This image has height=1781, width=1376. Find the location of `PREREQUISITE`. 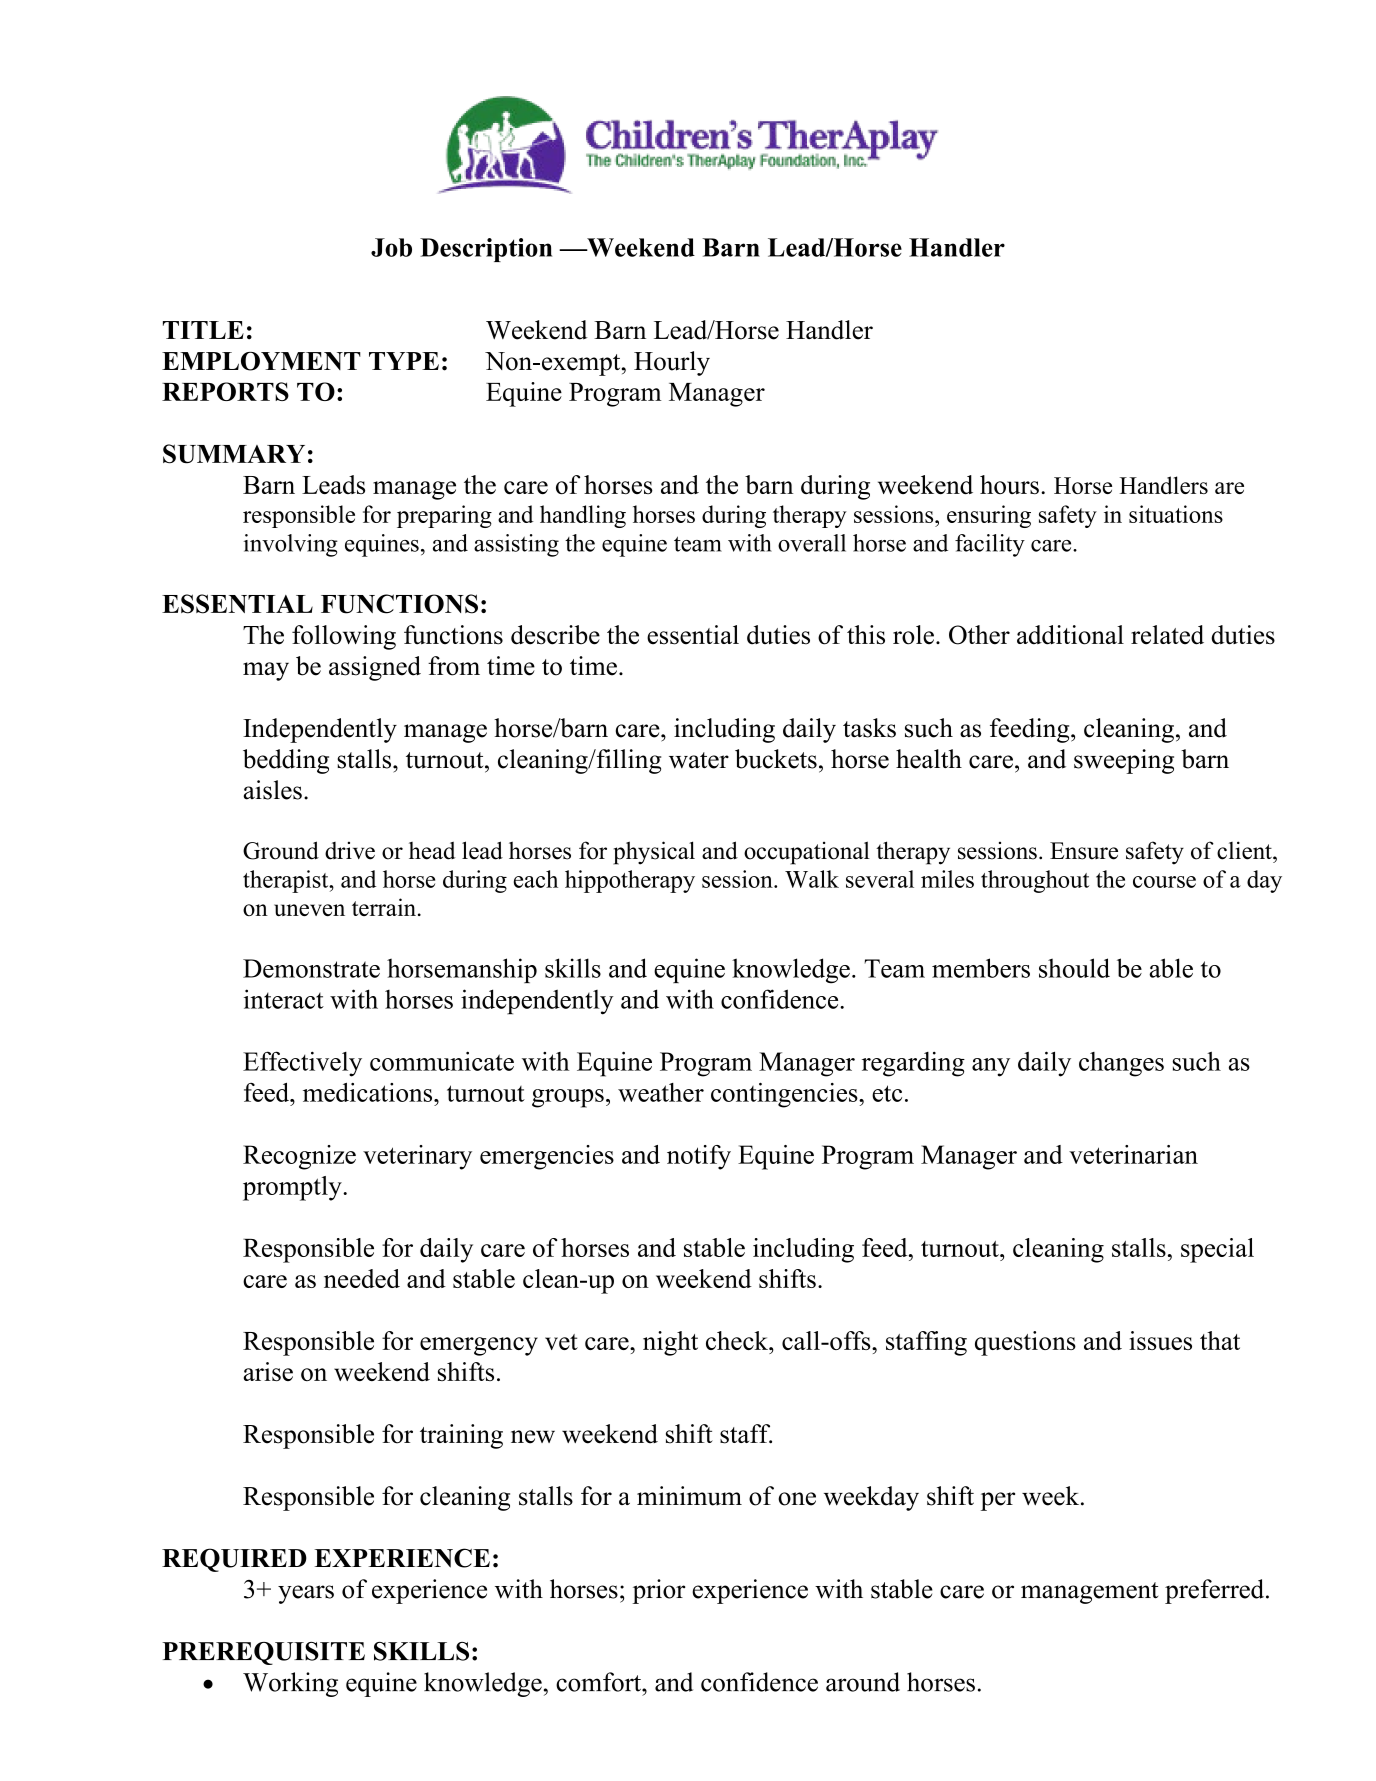

PREREQUISITE is located at coordinates (263, 1653).
